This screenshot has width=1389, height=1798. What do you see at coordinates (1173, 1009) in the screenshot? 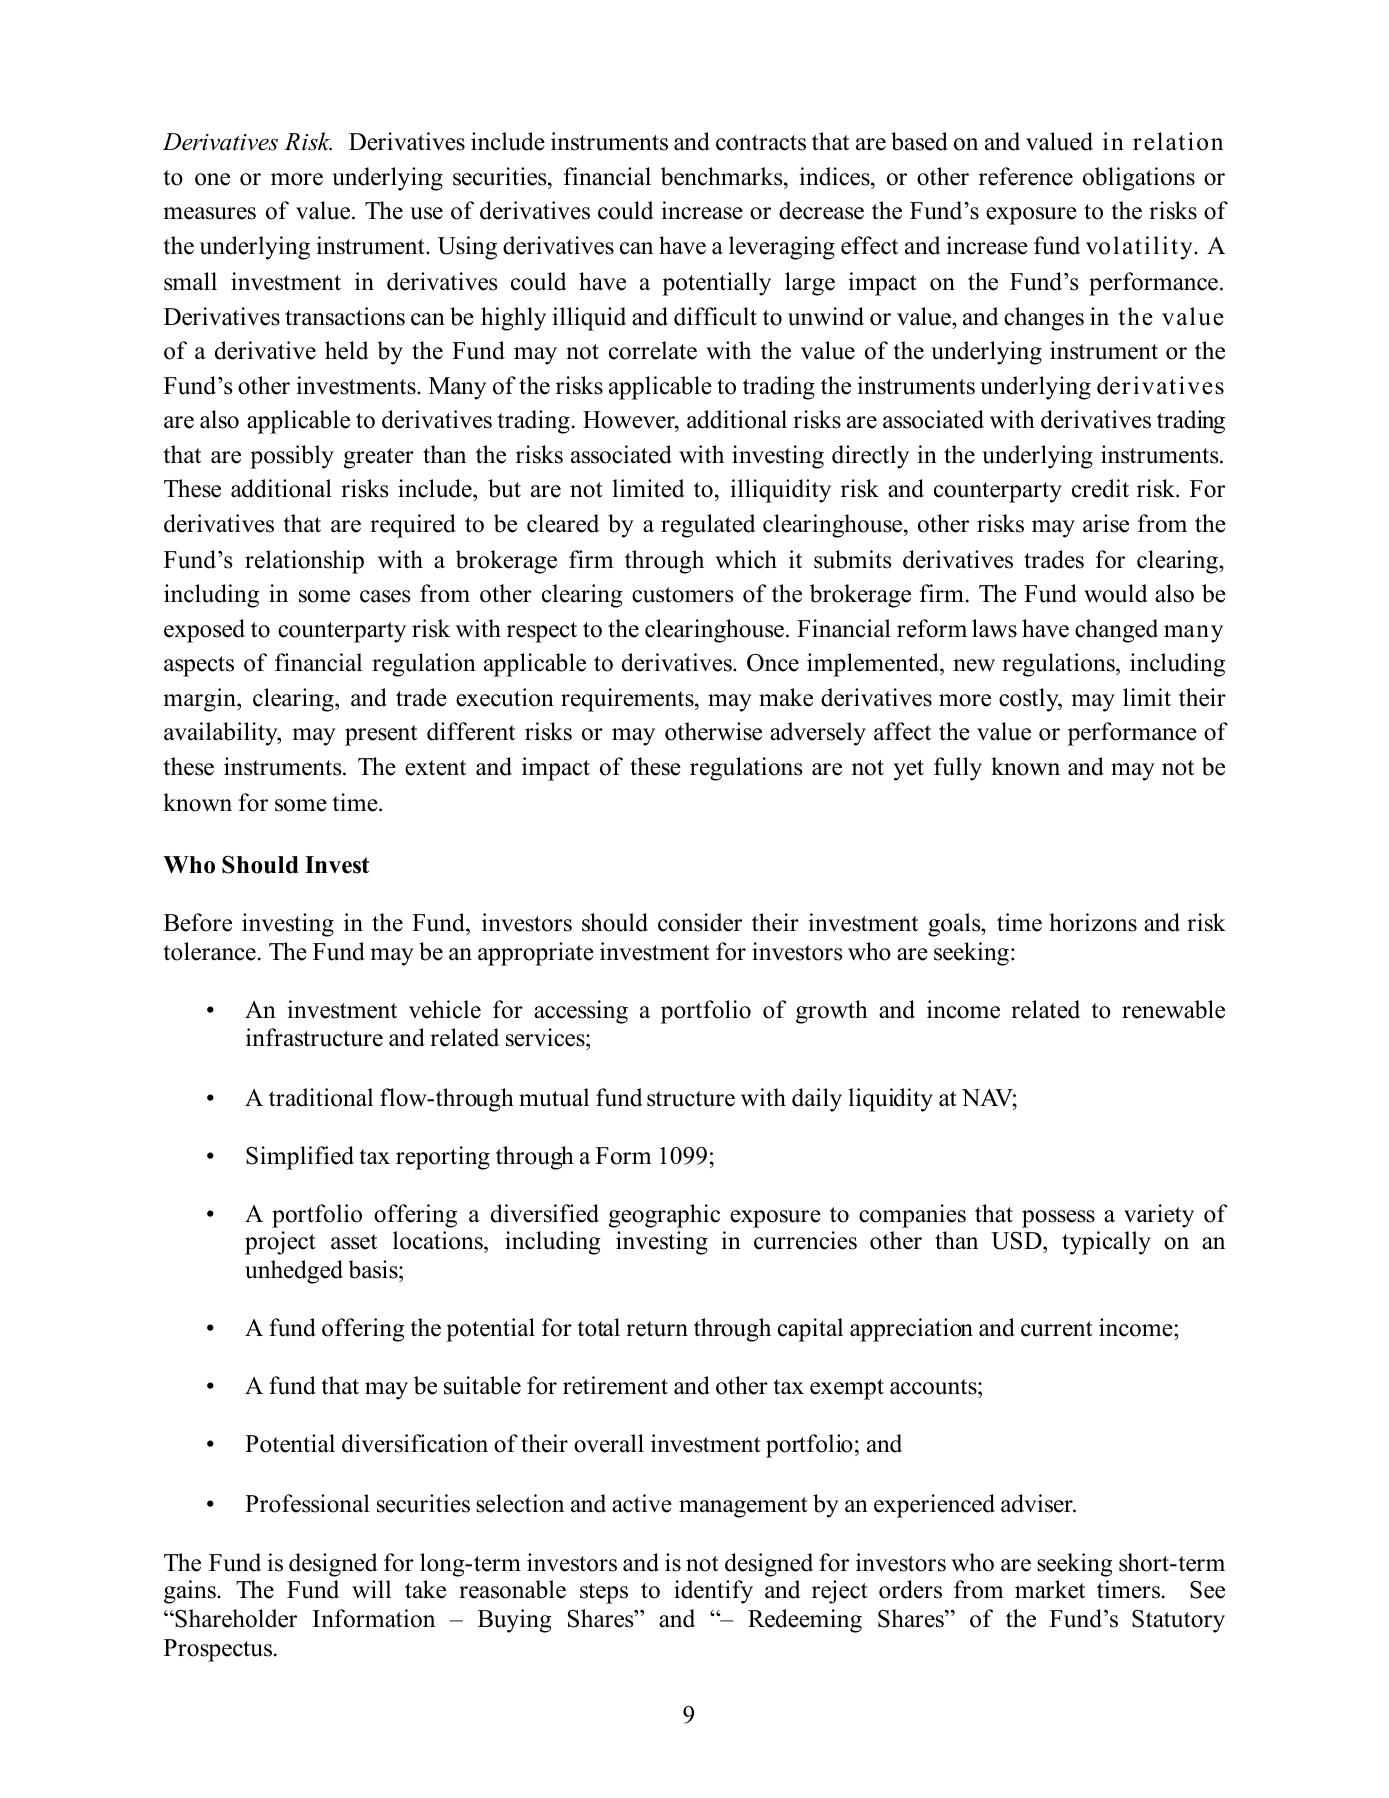
I see `renewable` at bounding box center [1173, 1009].
